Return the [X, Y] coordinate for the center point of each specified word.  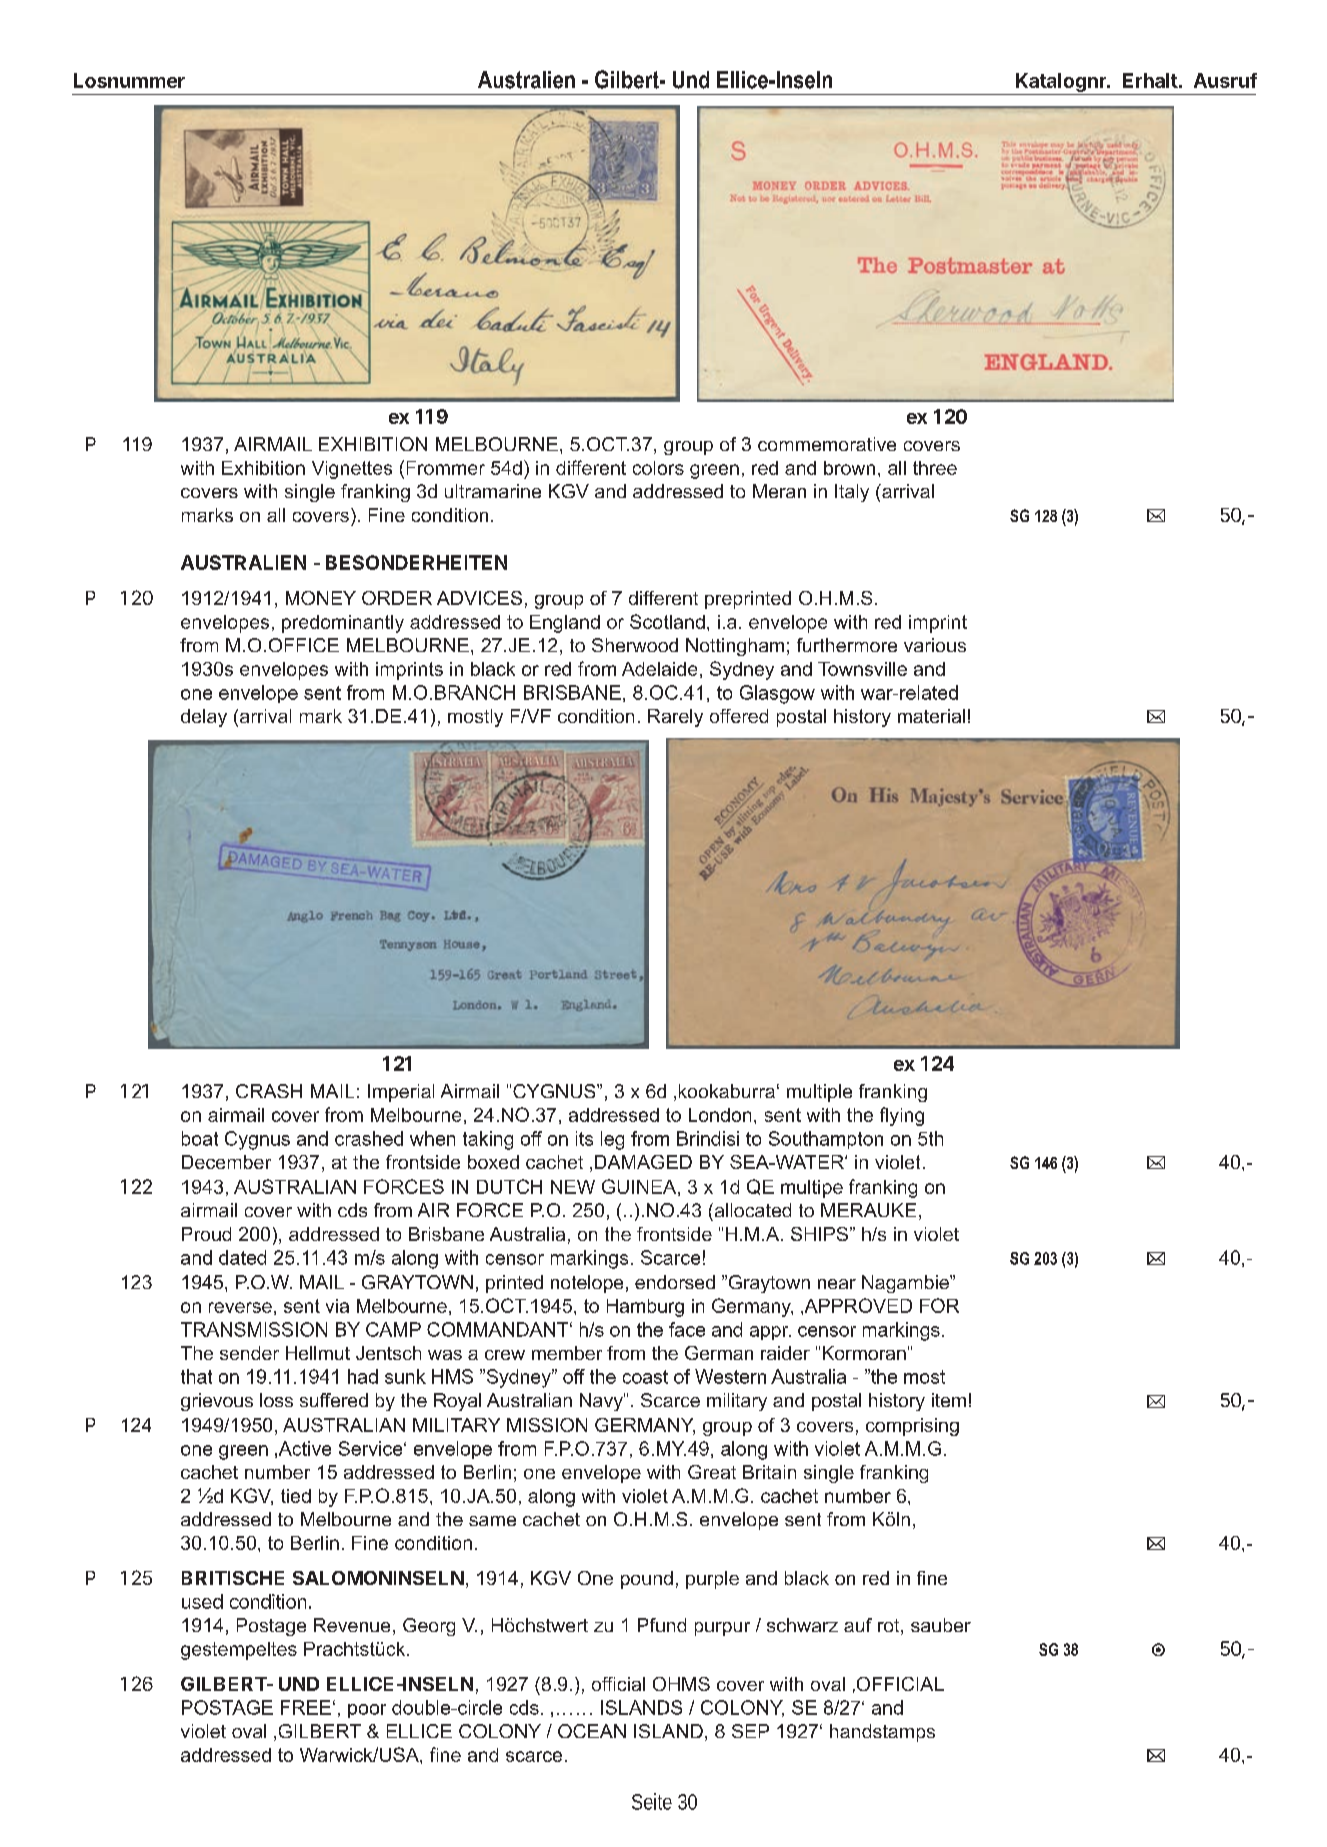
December [226, 1162]
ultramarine [493, 491]
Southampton [826, 1140]
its [584, 1138]
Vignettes [352, 470]
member [567, 1353]
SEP [750, 1731]
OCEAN [592, 1731]
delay [204, 718]
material [931, 716]
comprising [912, 1427]
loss [276, 1400]
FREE [306, 1707]
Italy [852, 493]
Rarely [675, 718]
